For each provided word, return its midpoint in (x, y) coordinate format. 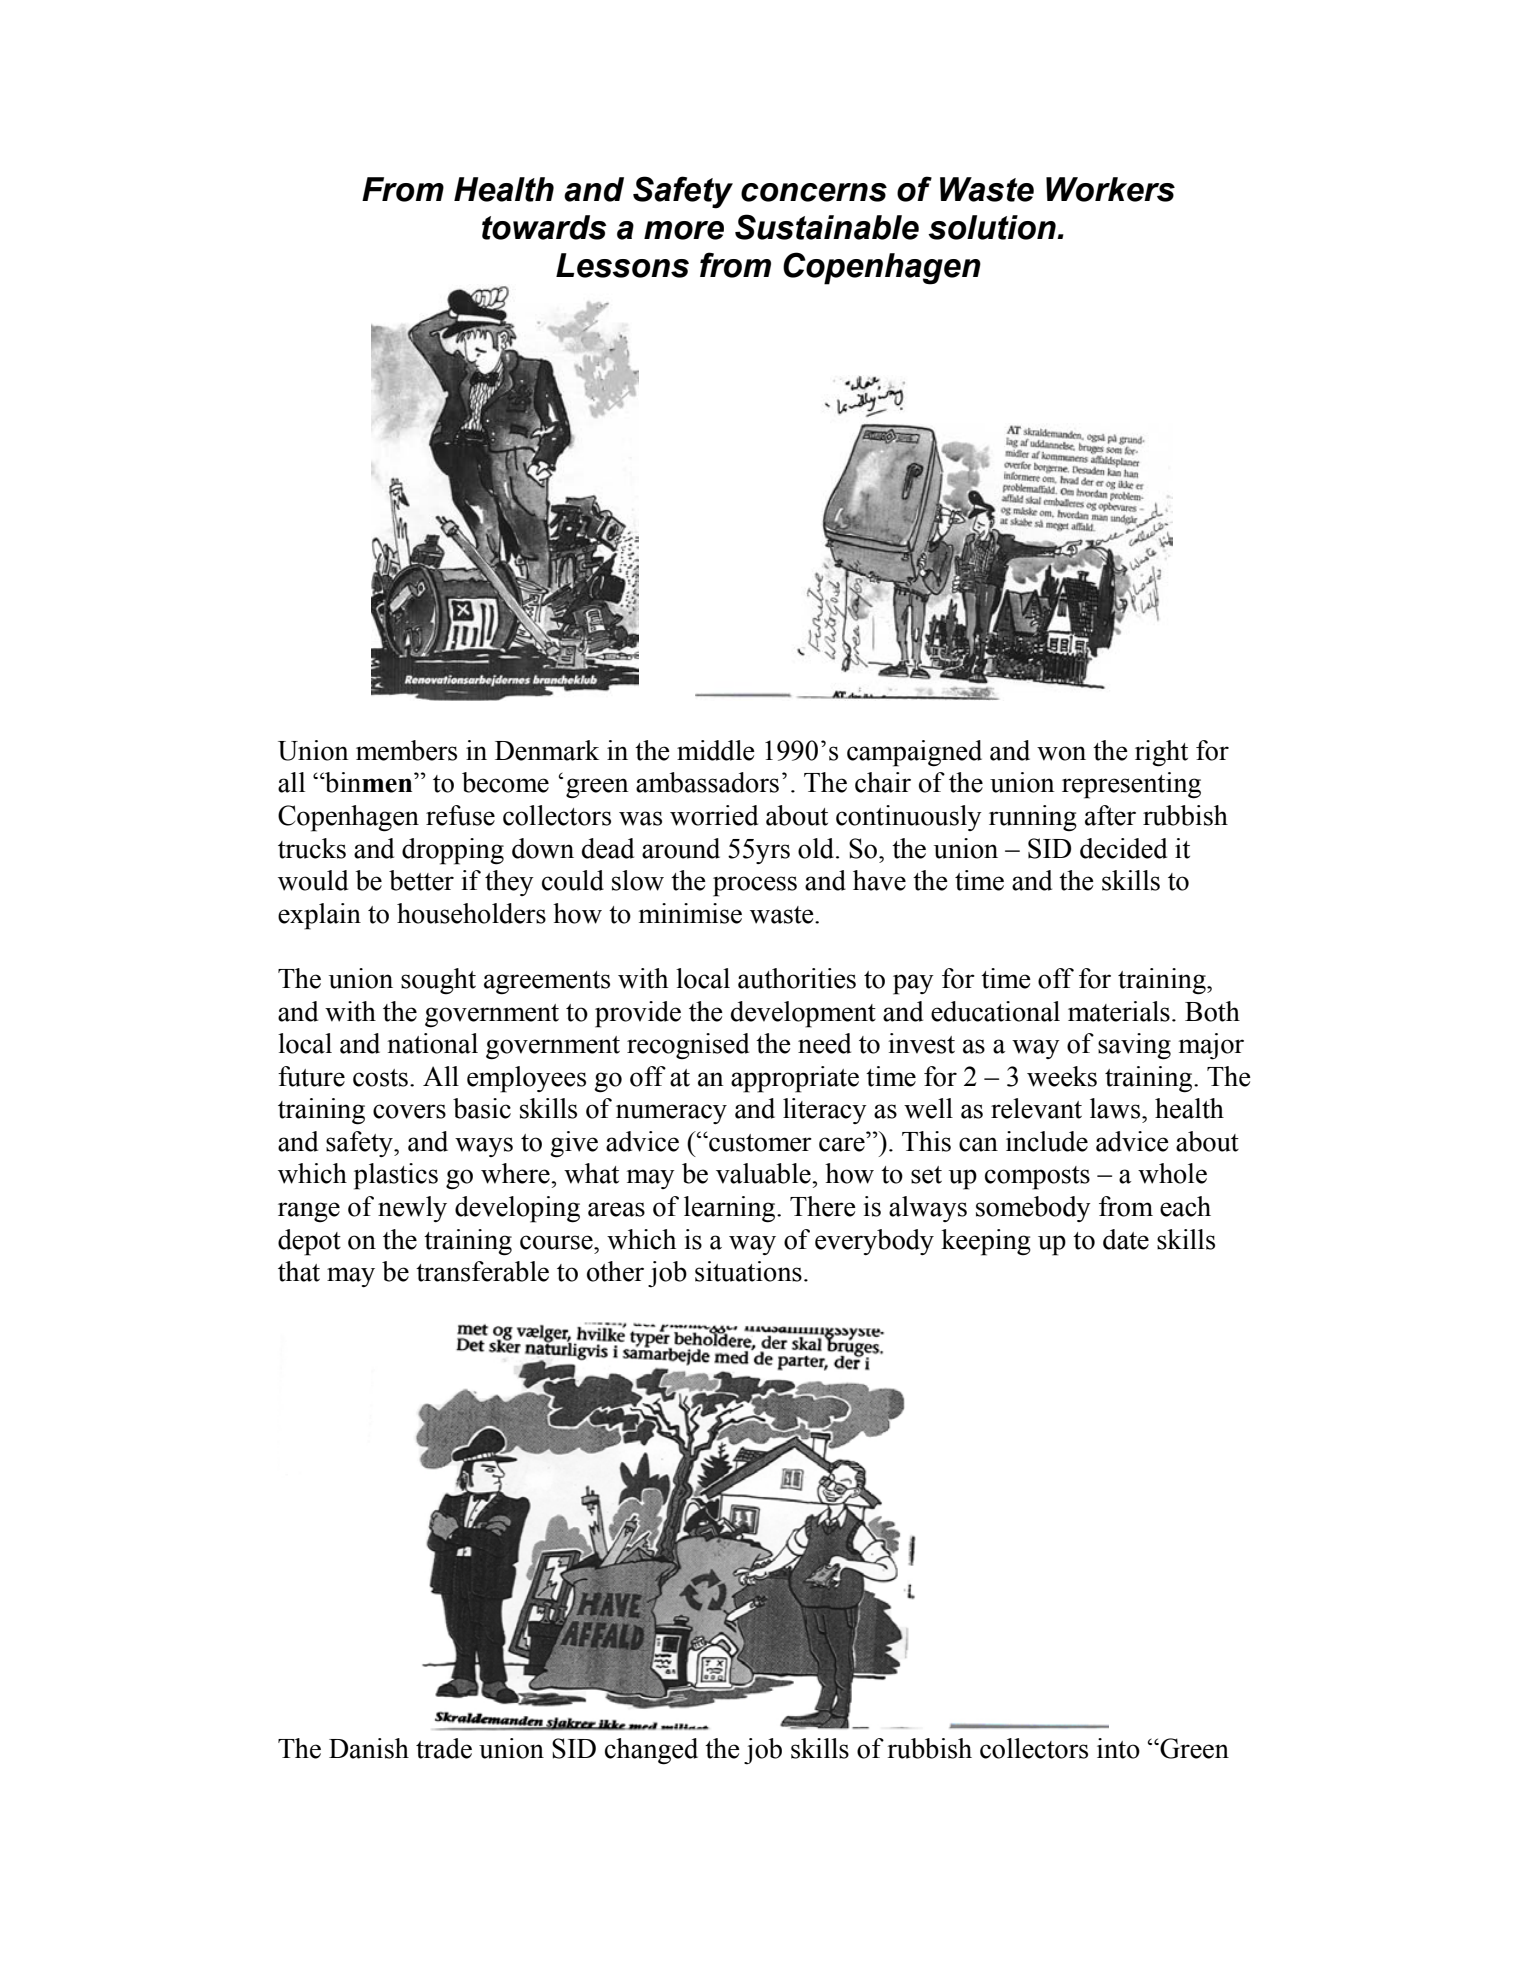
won (1061, 753)
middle (716, 750)
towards (544, 227)
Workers (1110, 189)
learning (731, 1209)
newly (412, 1209)
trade (444, 1748)
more (684, 230)
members (406, 750)
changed (651, 1751)
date (1126, 1239)
